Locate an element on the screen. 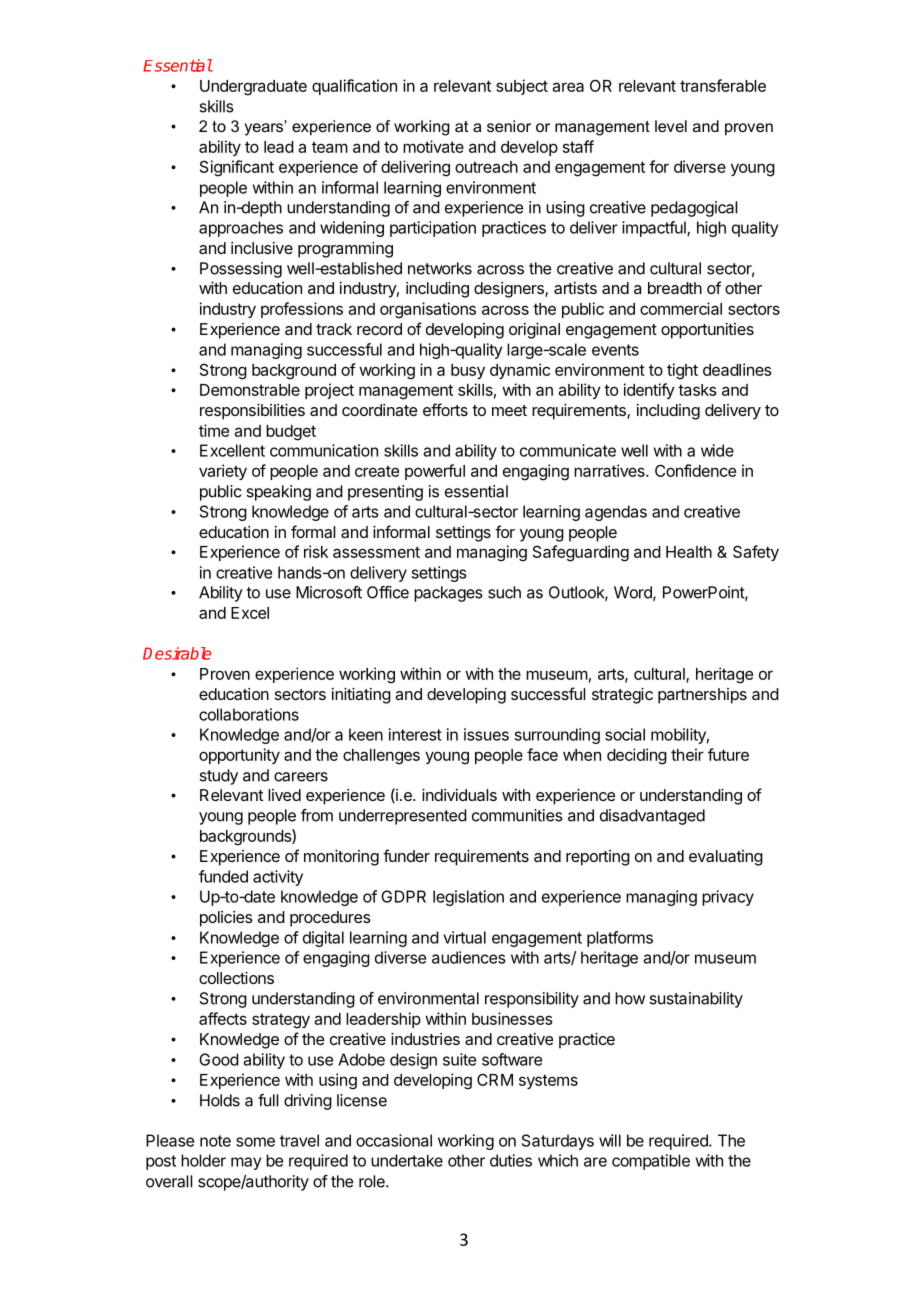 The image size is (924, 1308). privacy is located at coordinates (728, 898).
